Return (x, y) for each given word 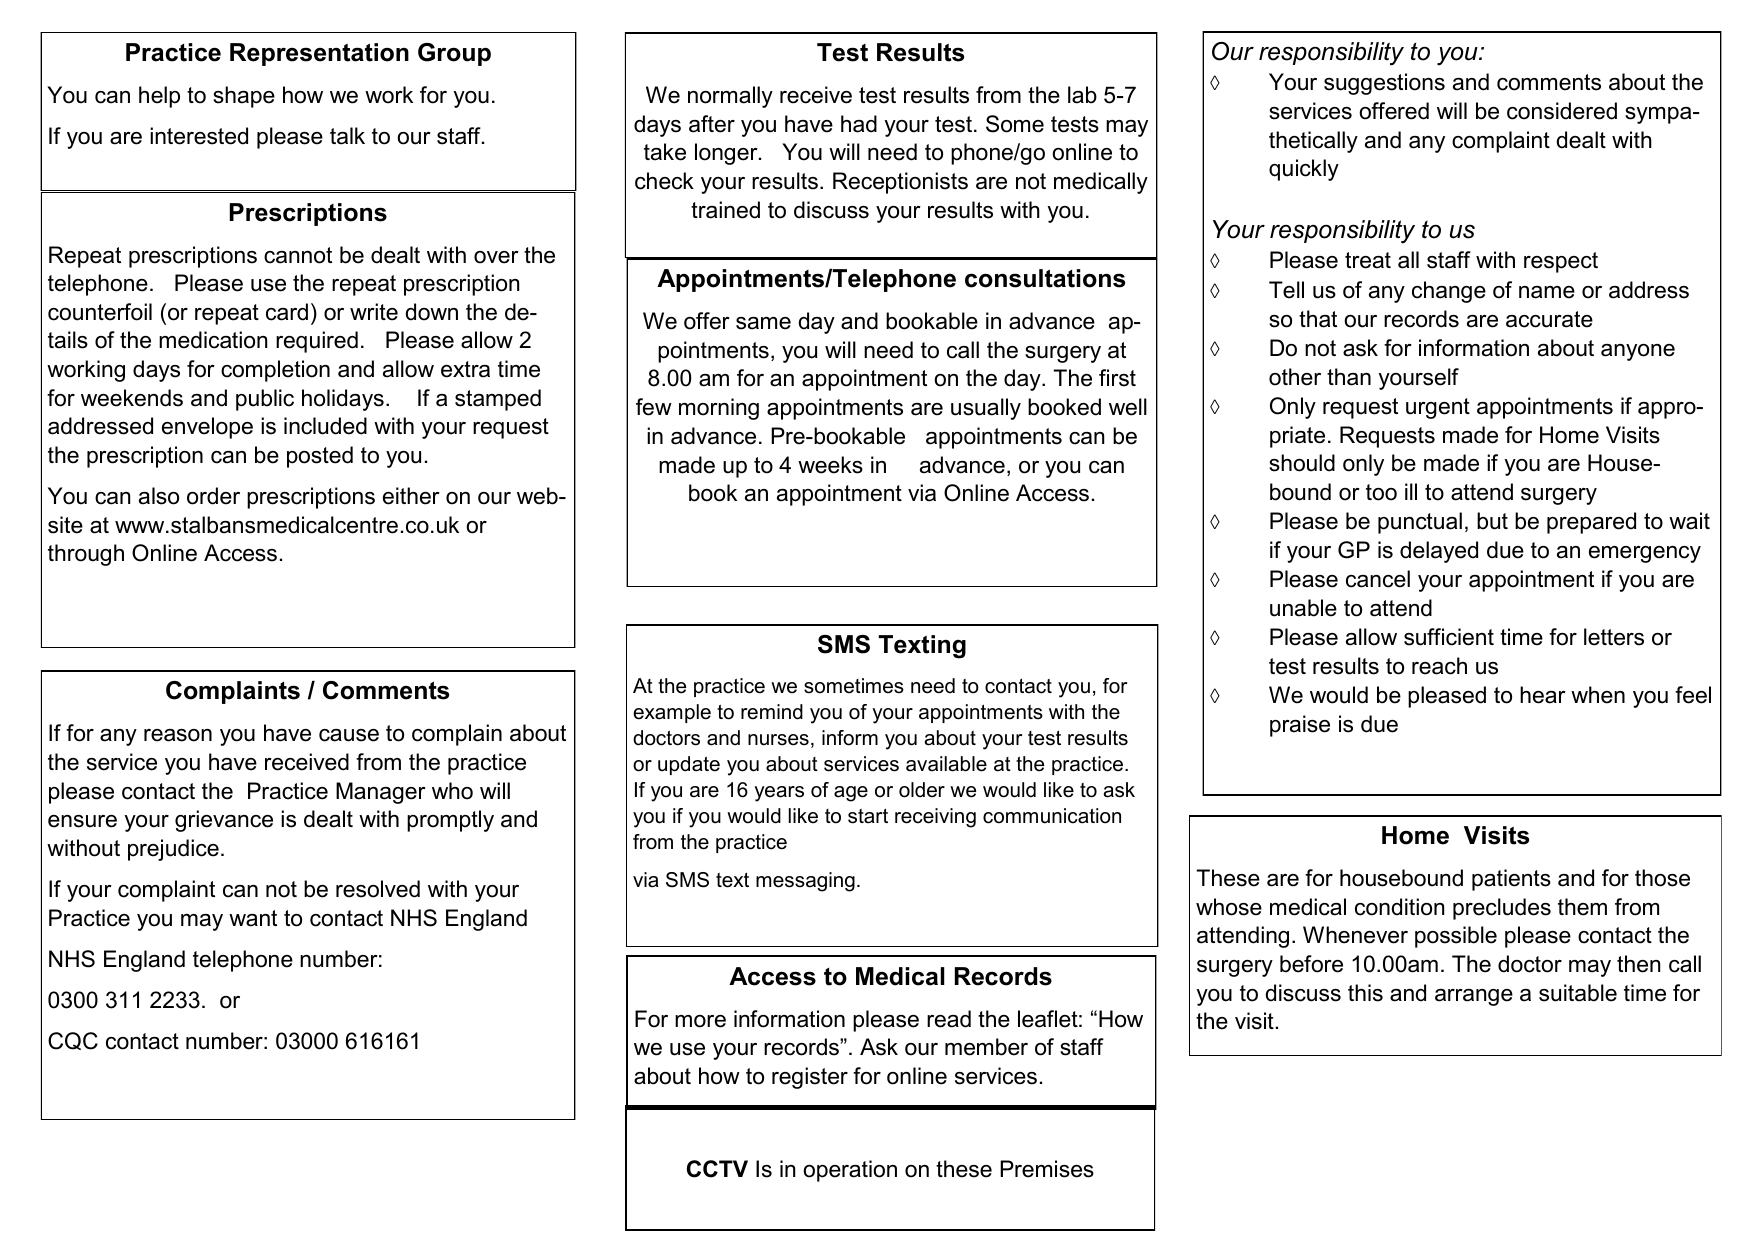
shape (244, 97)
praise (1300, 726)
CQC (73, 1041)
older (922, 790)
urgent (1438, 408)
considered (1562, 111)
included (325, 426)
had (859, 124)
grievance (224, 821)
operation (850, 1171)
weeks (830, 465)
